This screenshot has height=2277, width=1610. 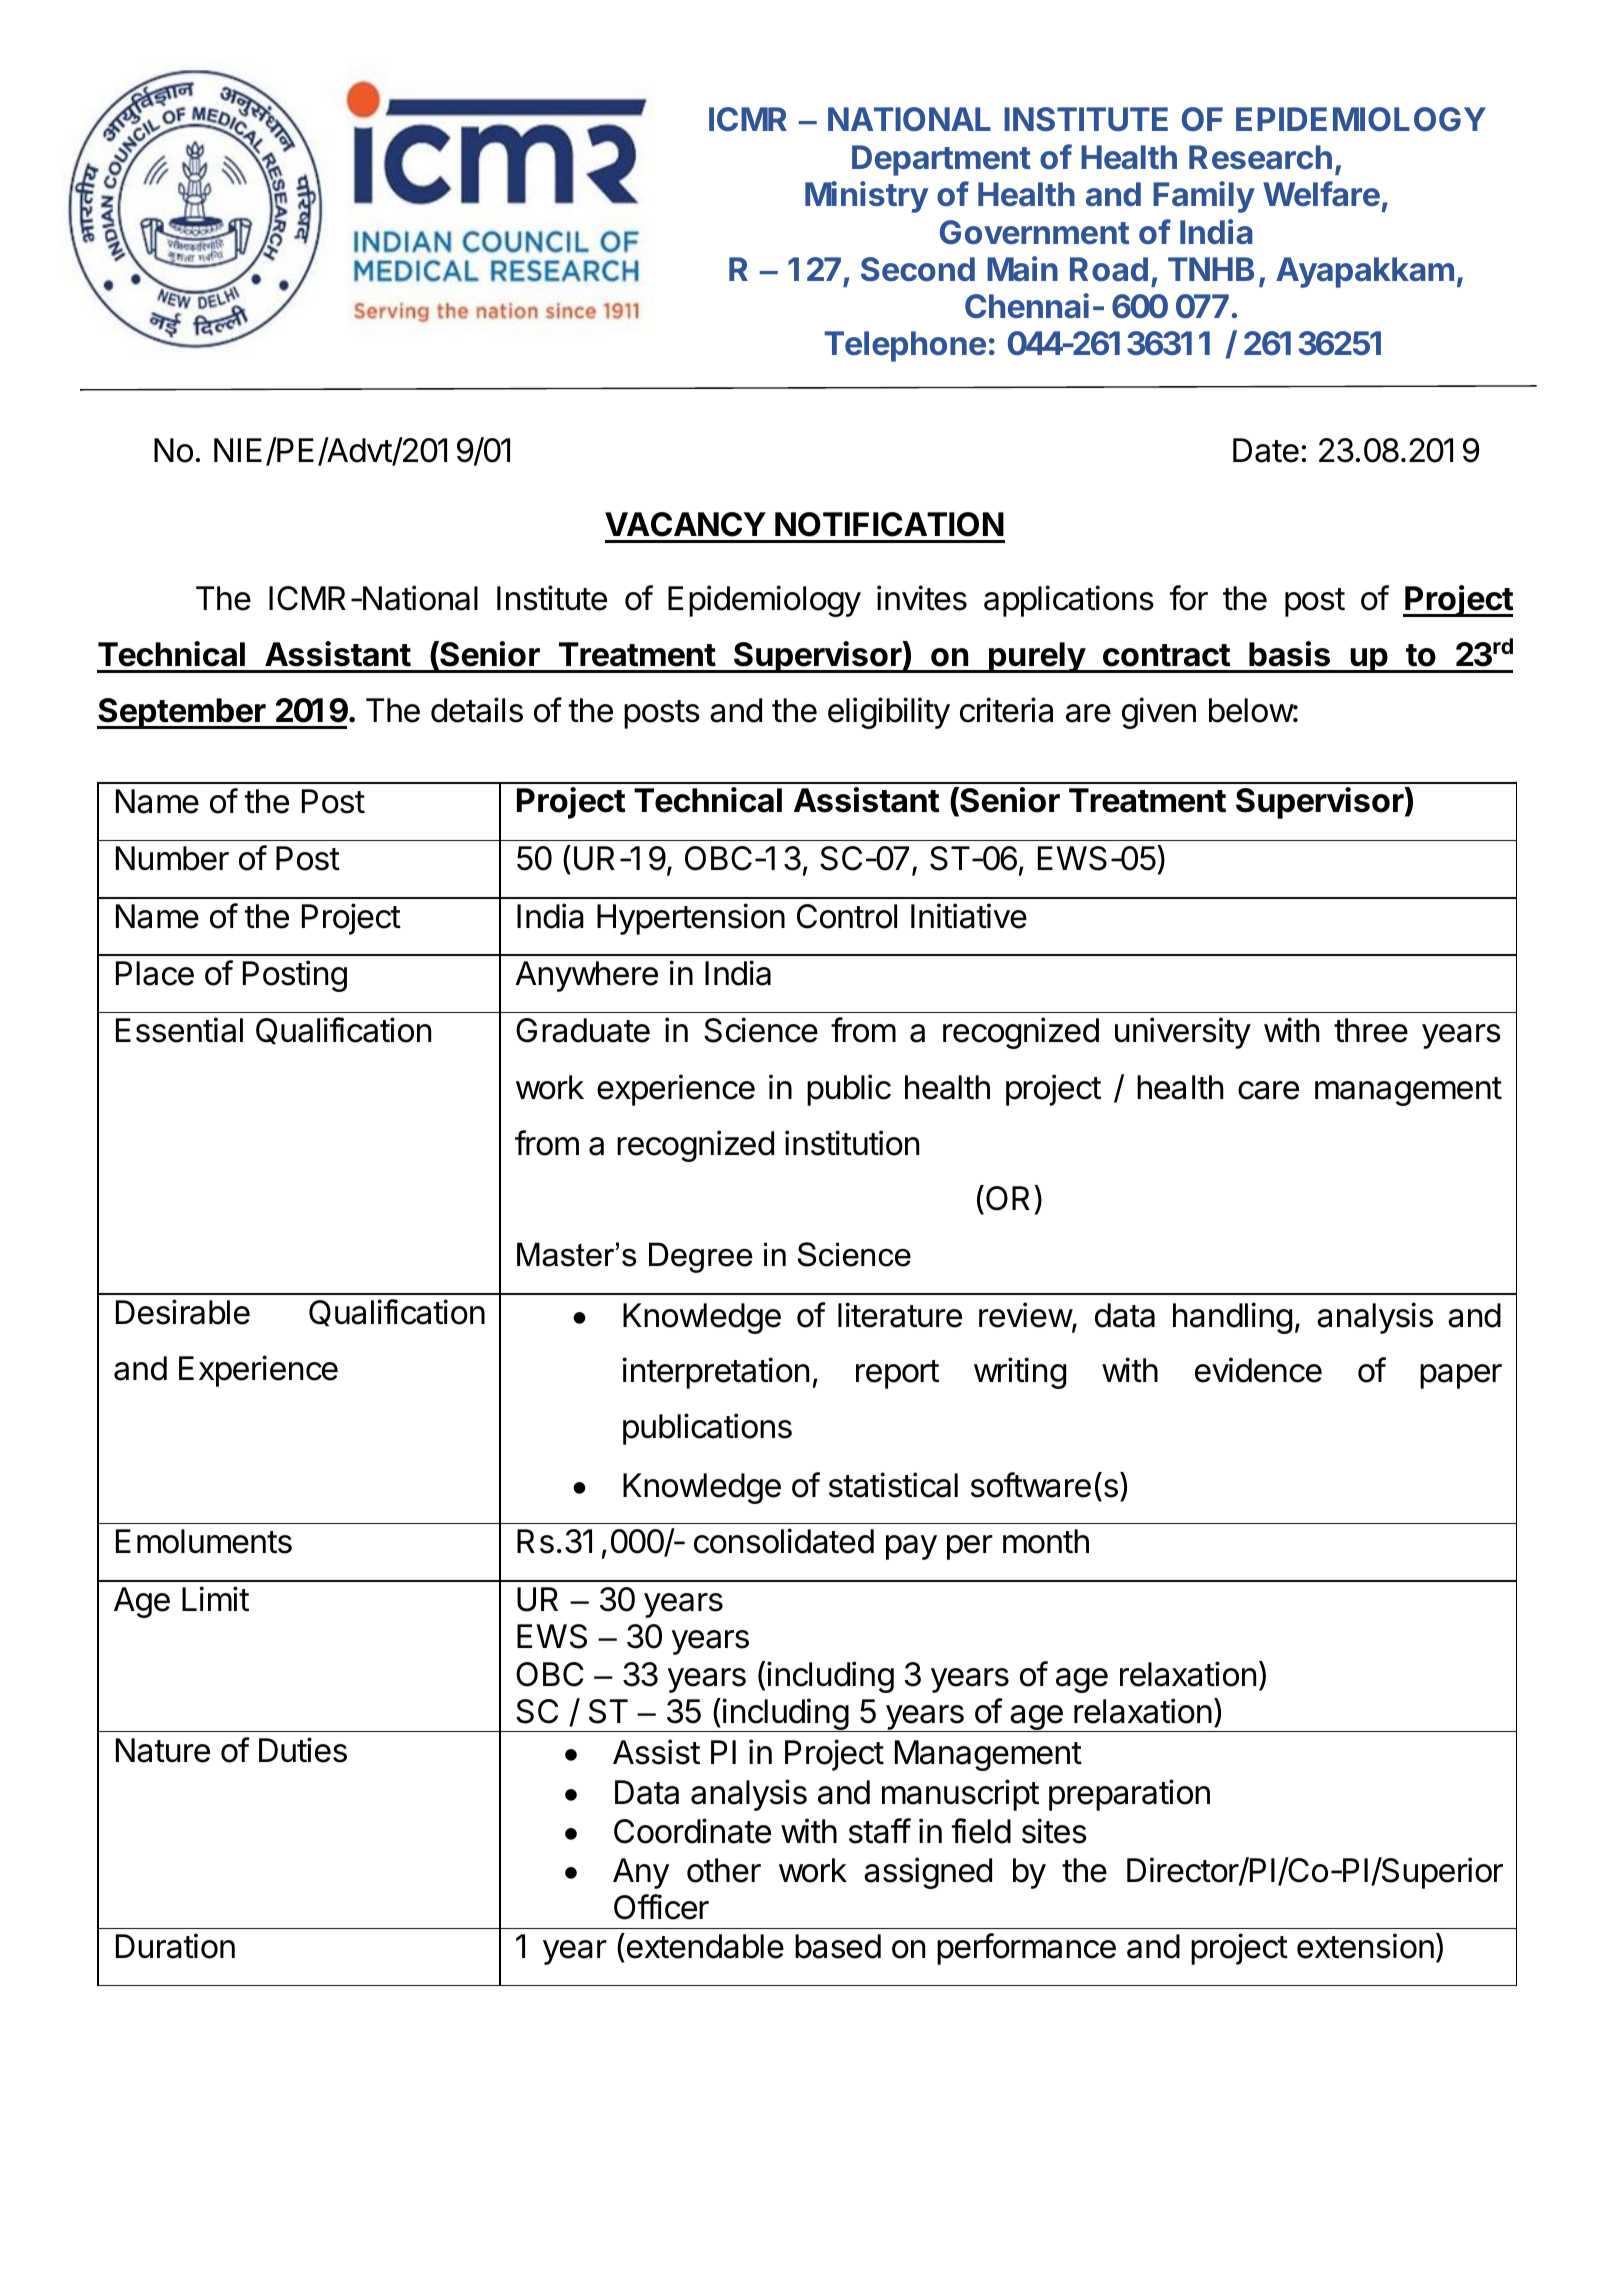 What do you see at coordinates (900, 1315) in the screenshot?
I see `literature` at bounding box center [900, 1315].
